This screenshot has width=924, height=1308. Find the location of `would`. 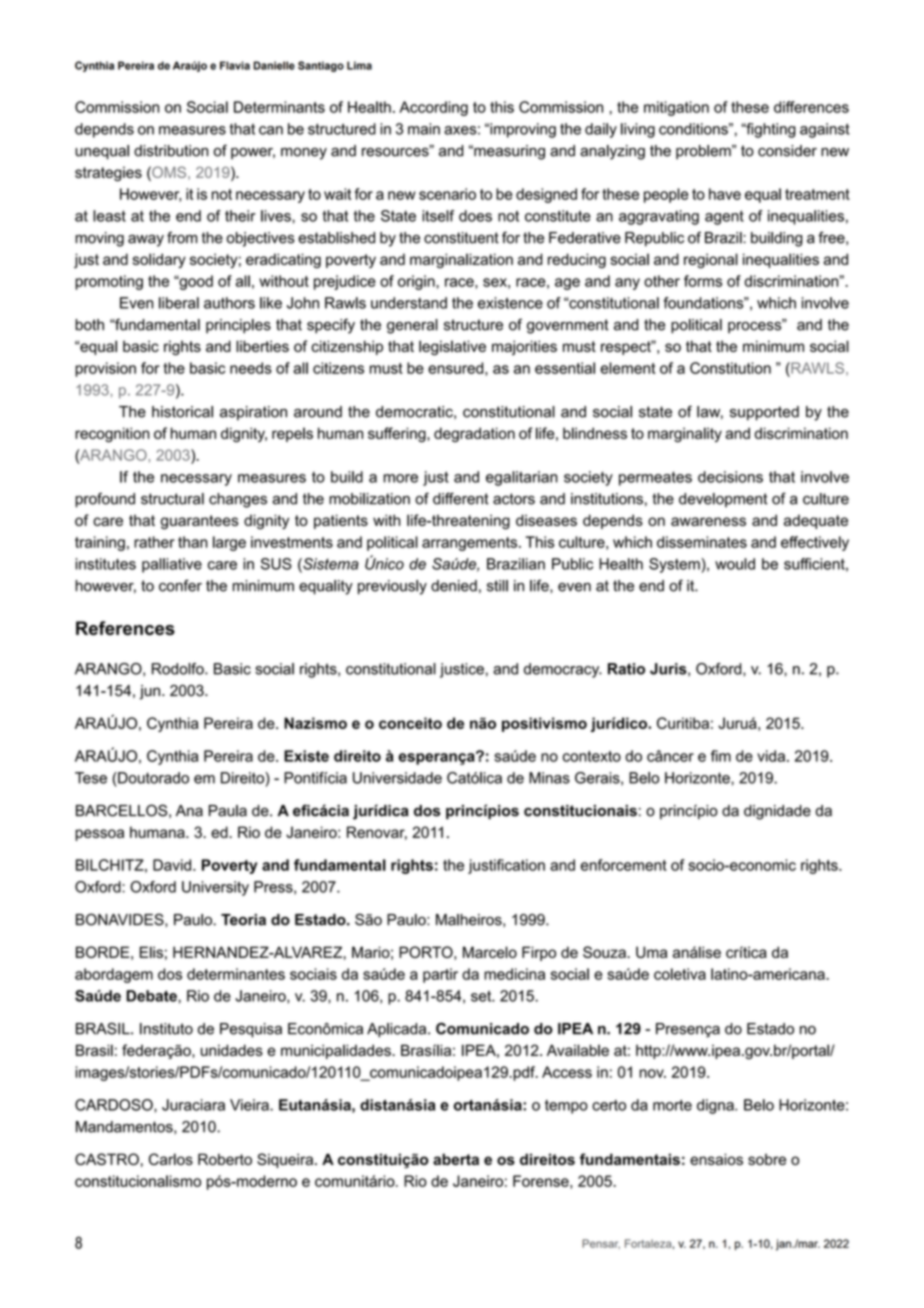

would is located at coordinates (735, 564).
